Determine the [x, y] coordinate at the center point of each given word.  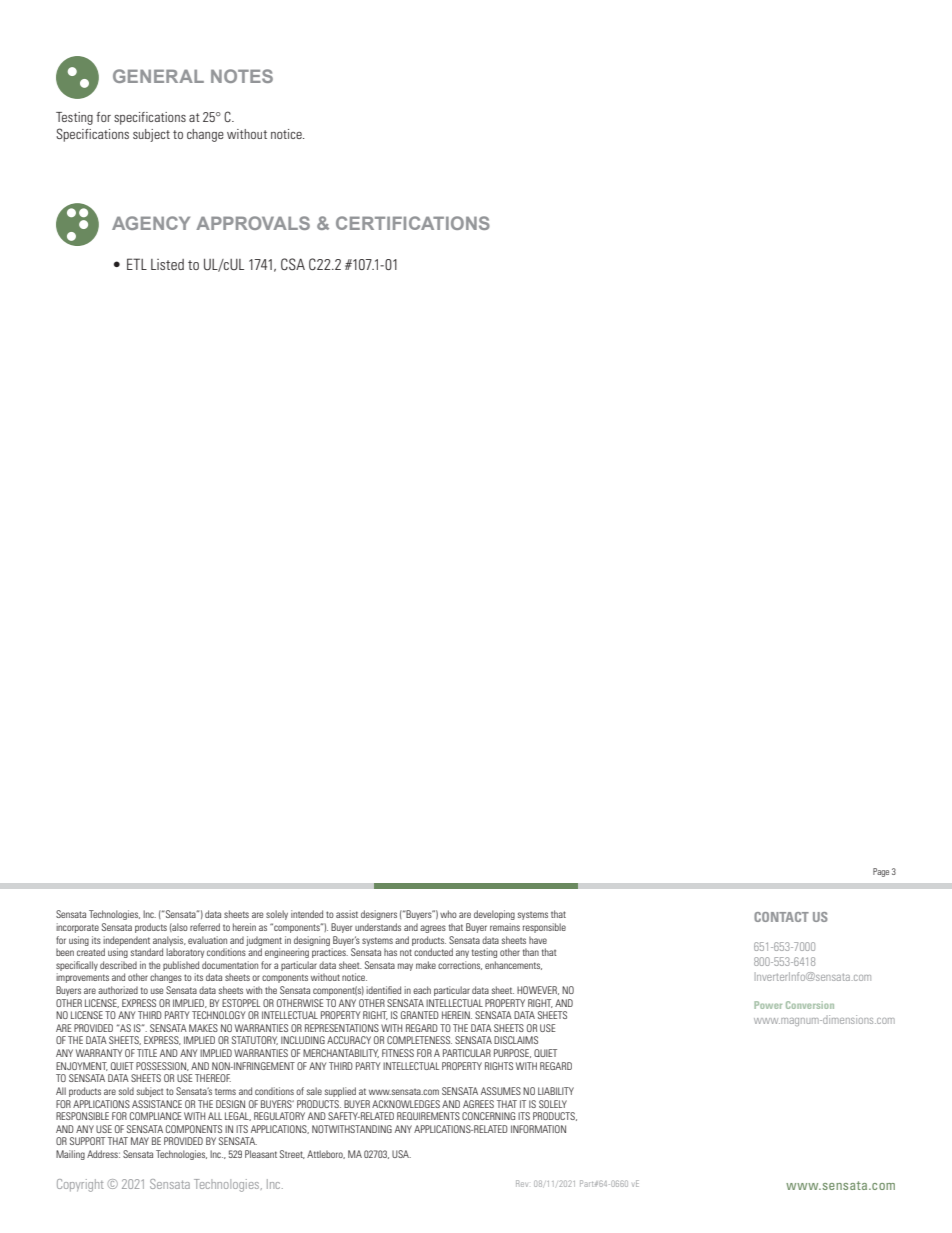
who [448, 914]
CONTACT [781, 917]
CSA [293, 264]
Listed [167, 264]
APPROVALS [253, 223]
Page [881, 872]
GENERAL [158, 76]
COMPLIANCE [155, 1116]
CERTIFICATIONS [413, 223]
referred [205, 927]
